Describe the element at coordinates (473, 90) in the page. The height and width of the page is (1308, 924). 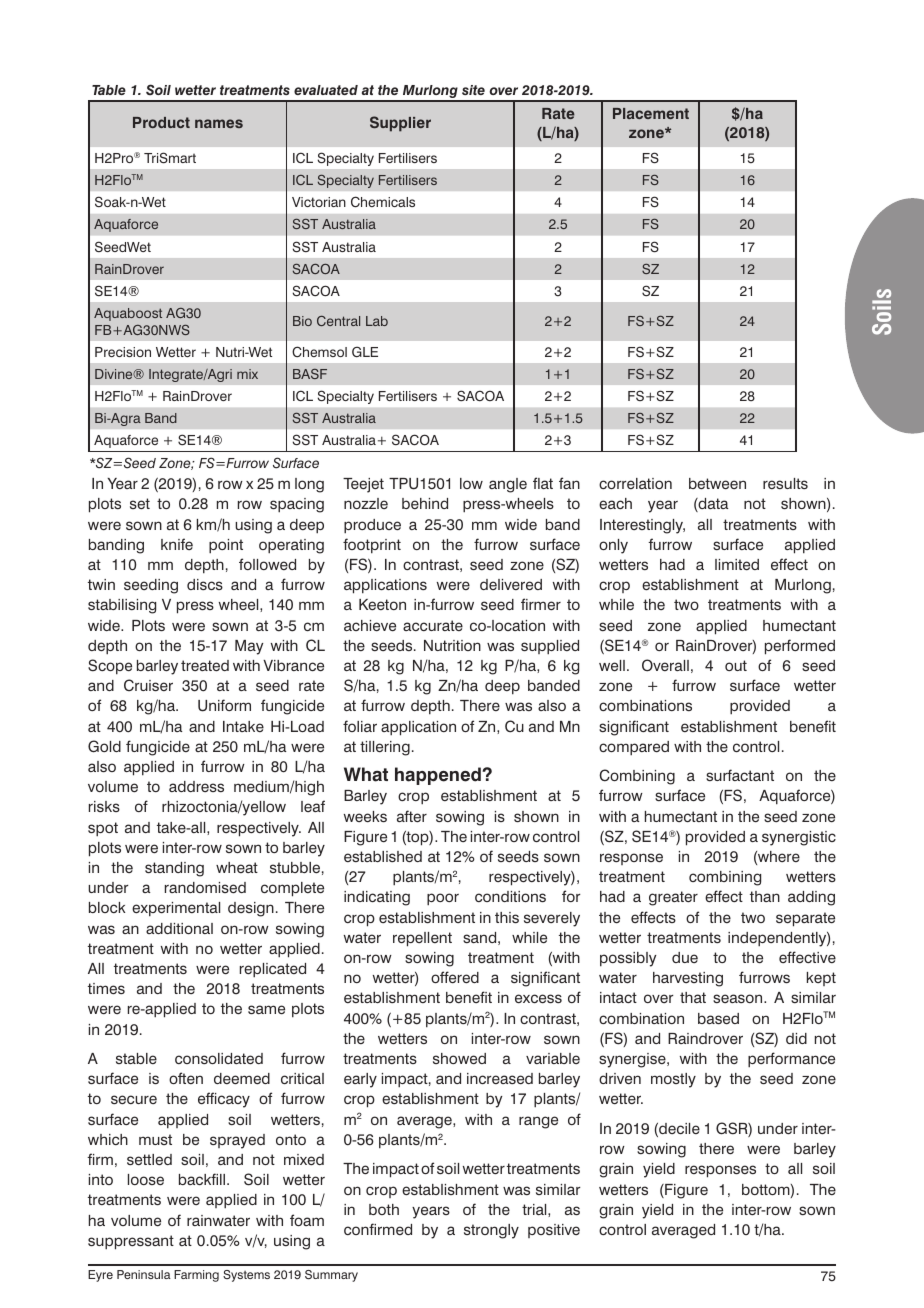
I see `site` at that location.
